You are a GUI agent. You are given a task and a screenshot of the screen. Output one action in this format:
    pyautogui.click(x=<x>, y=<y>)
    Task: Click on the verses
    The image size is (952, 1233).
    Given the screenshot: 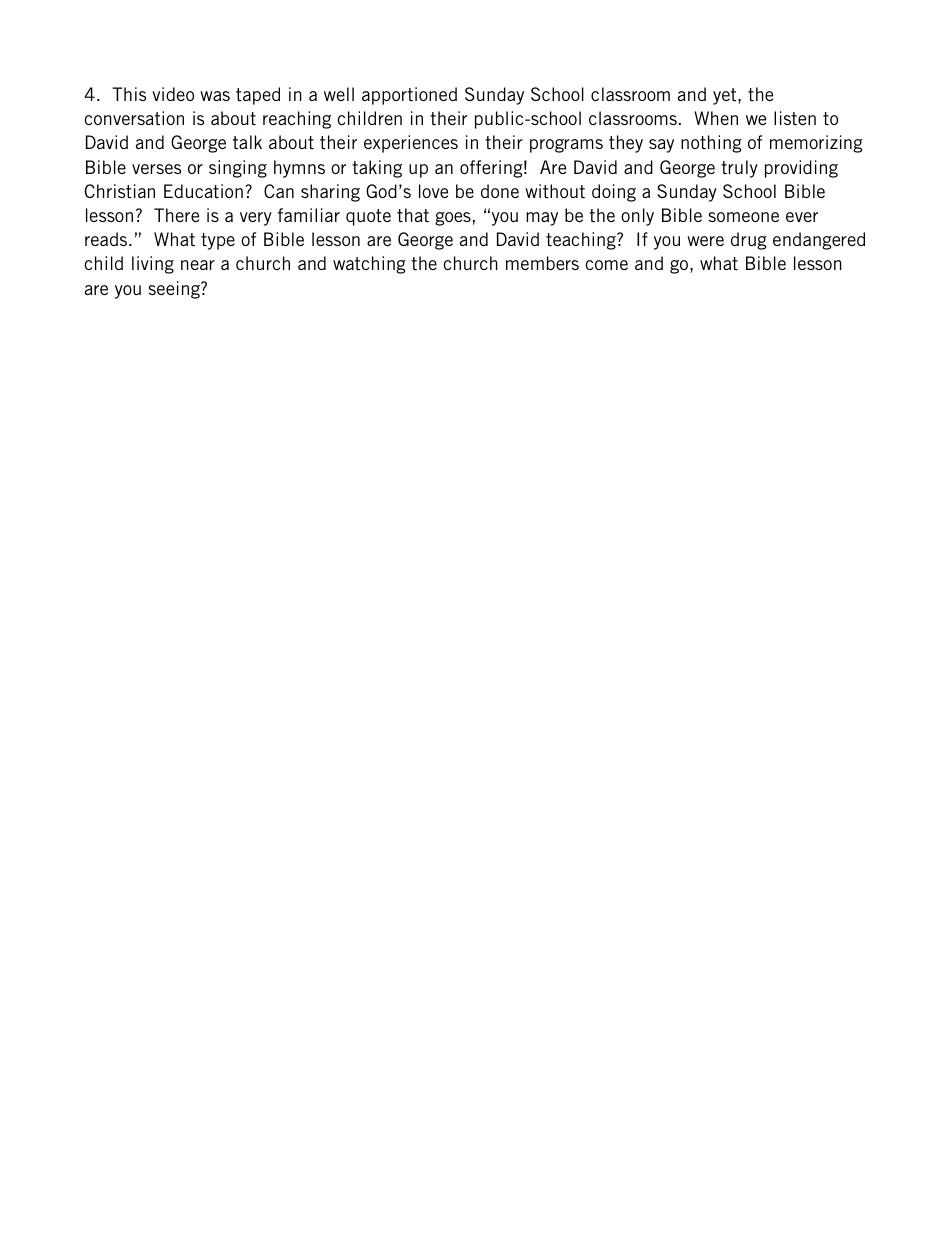 What is the action you would take?
    pyautogui.click(x=156, y=169)
